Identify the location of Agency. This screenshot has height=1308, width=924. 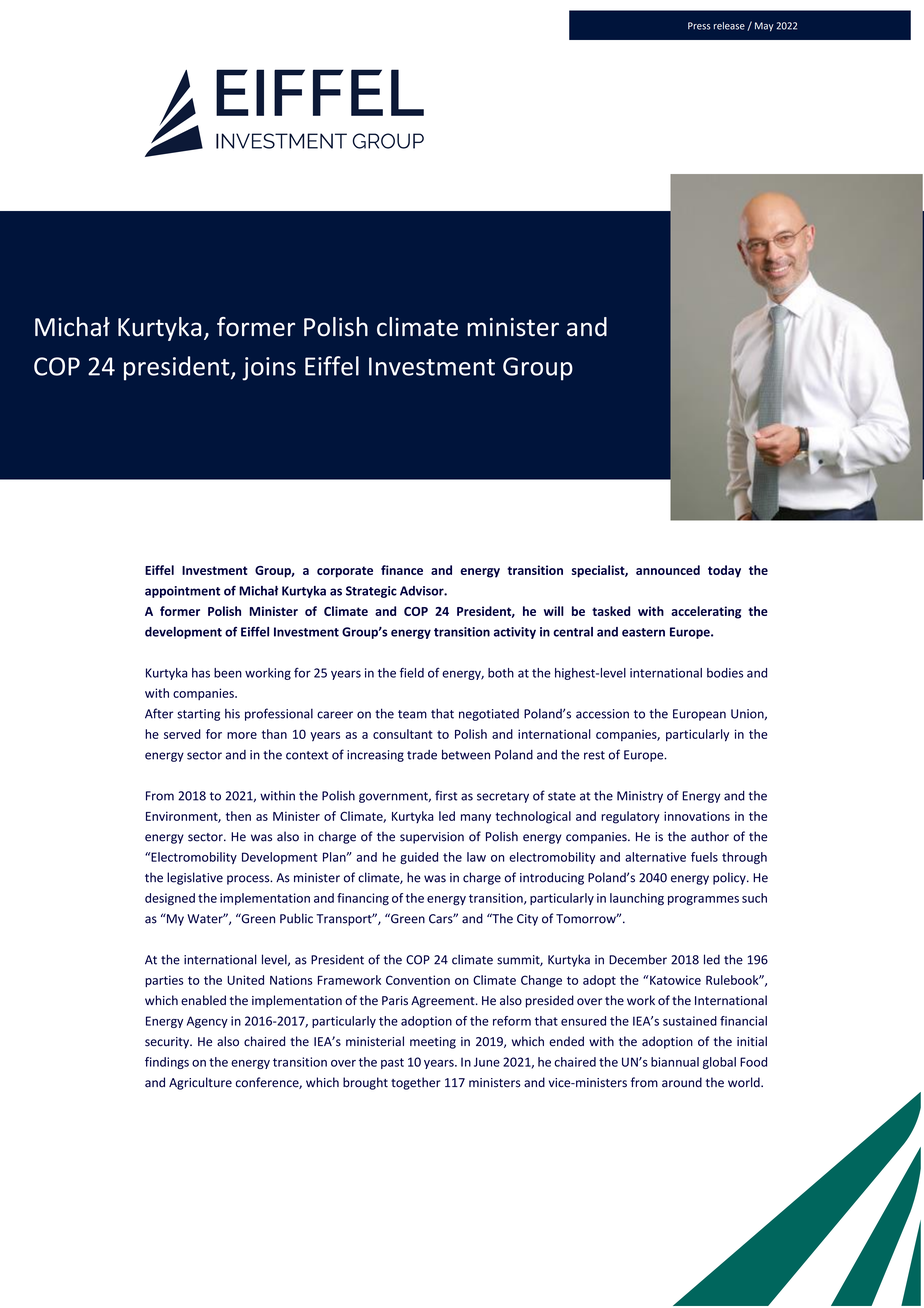
(207, 1022).
